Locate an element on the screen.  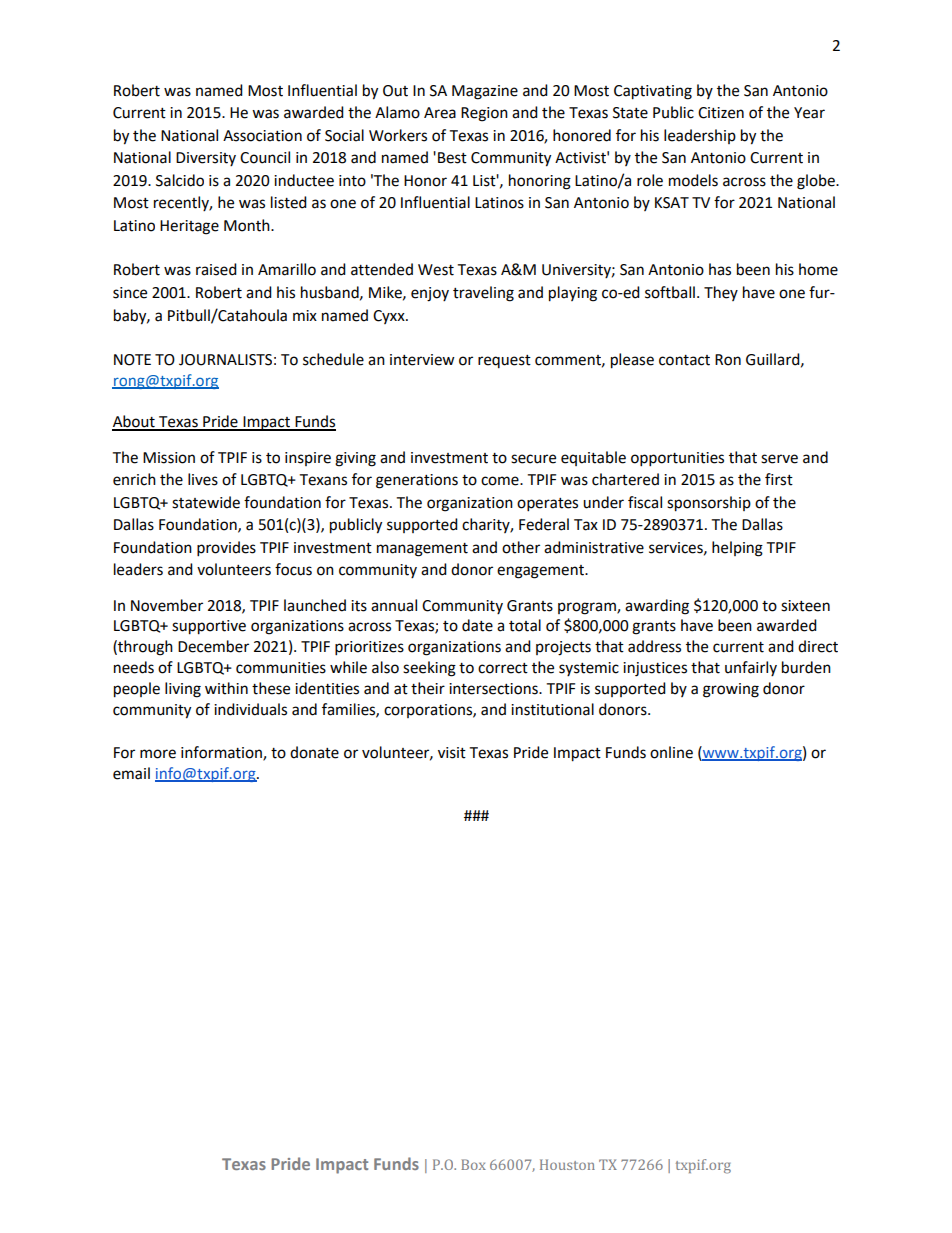
other is located at coordinates (521, 547).
